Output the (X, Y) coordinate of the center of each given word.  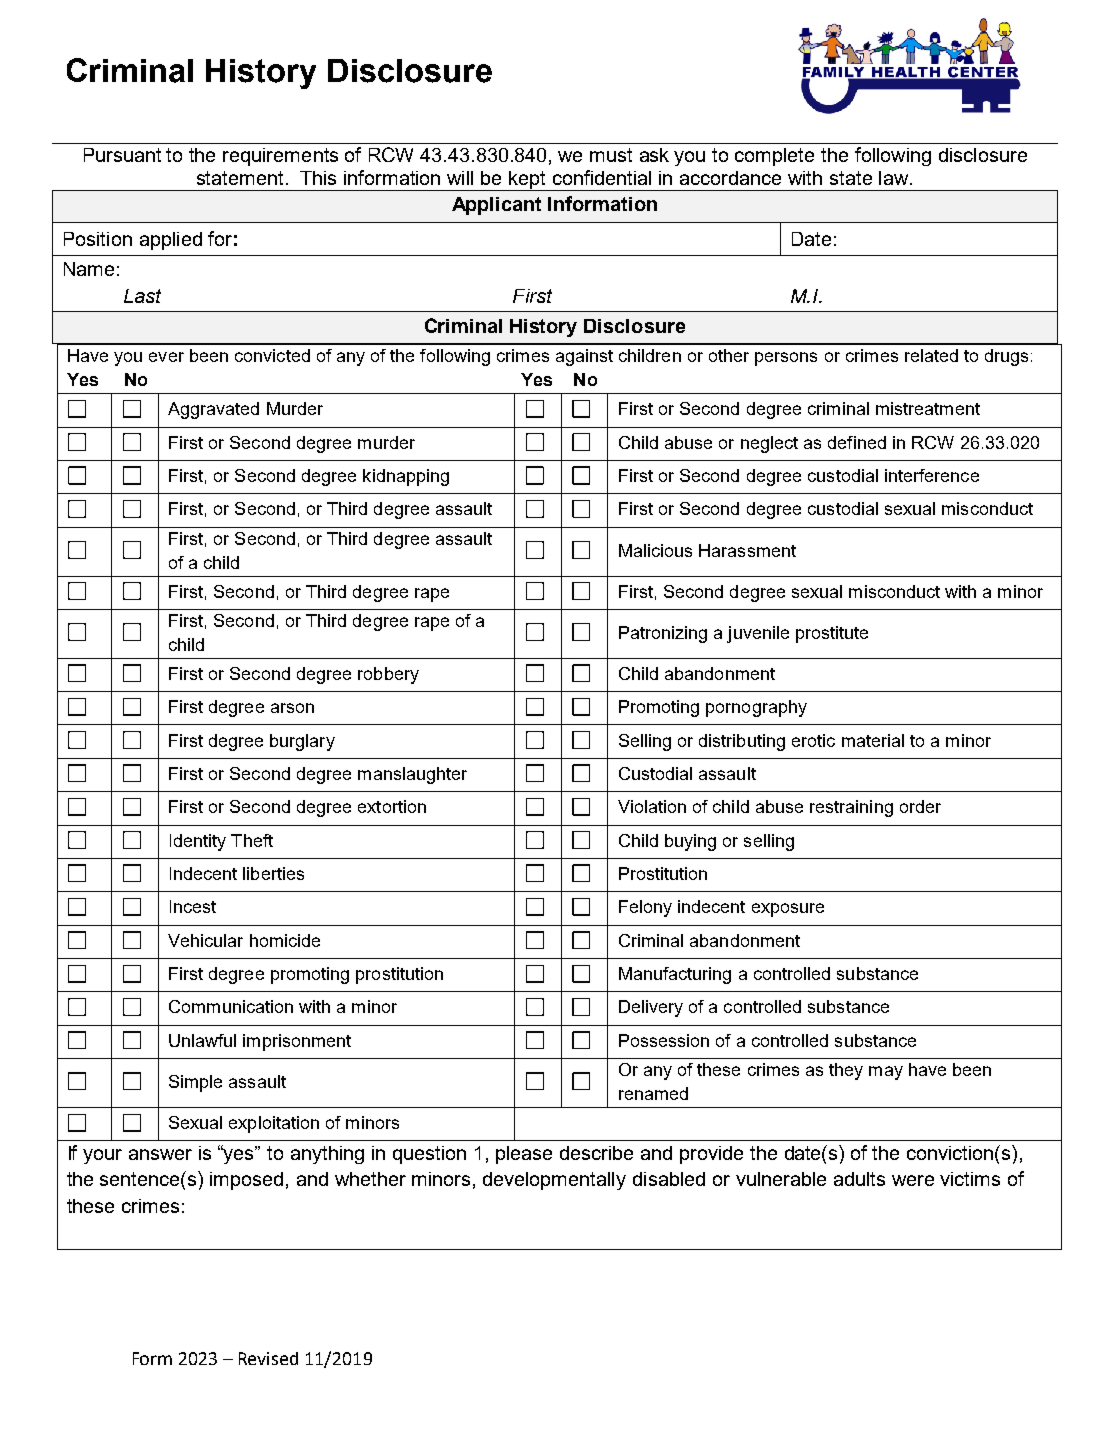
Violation (652, 806)
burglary (302, 742)
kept (528, 181)
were (913, 1180)
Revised (268, 1358)
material (873, 740)
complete (774, 157)
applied (171, 241)
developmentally (554, 1181)
